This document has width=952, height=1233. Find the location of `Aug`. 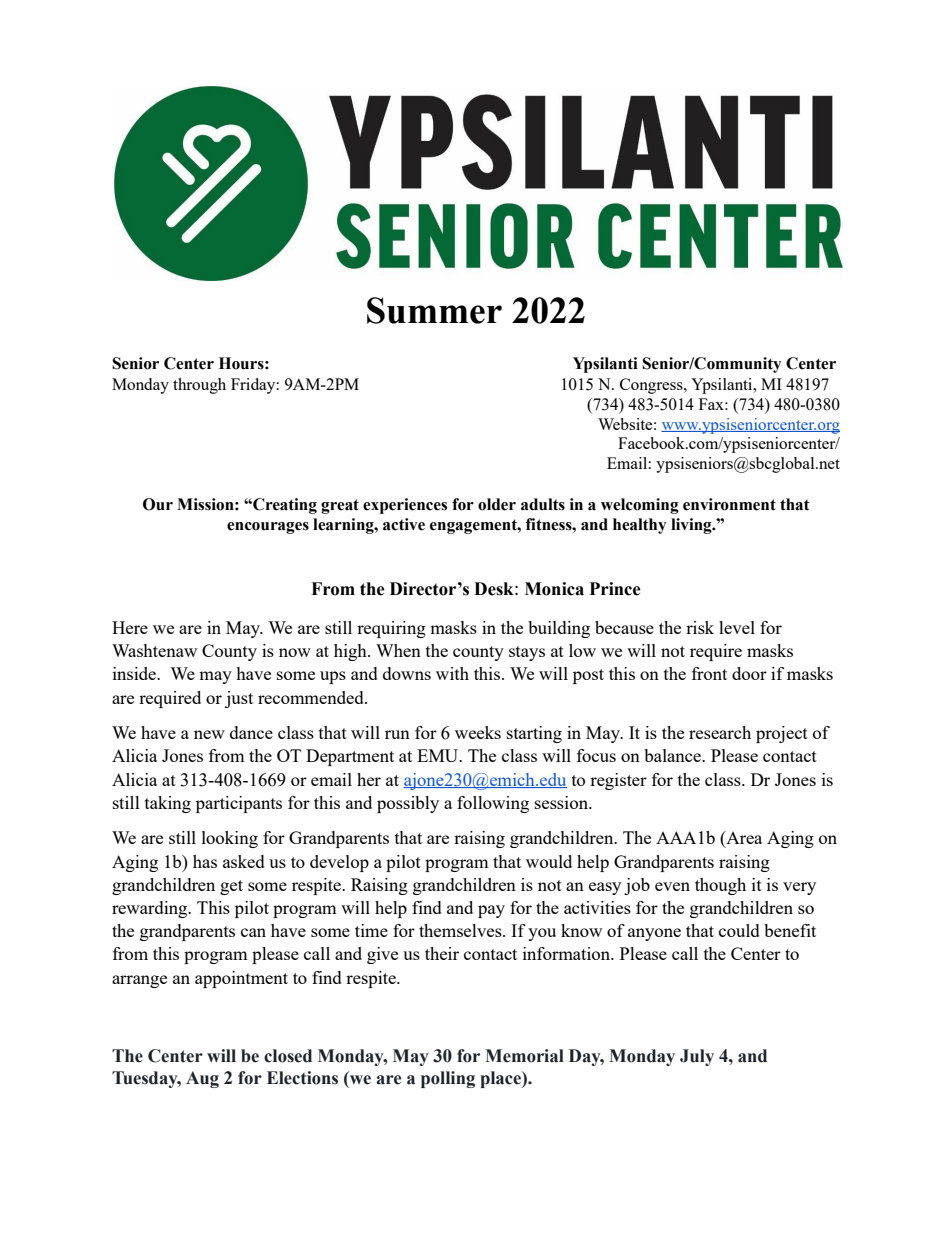

Aug is located at coordinates (202, 1079).
